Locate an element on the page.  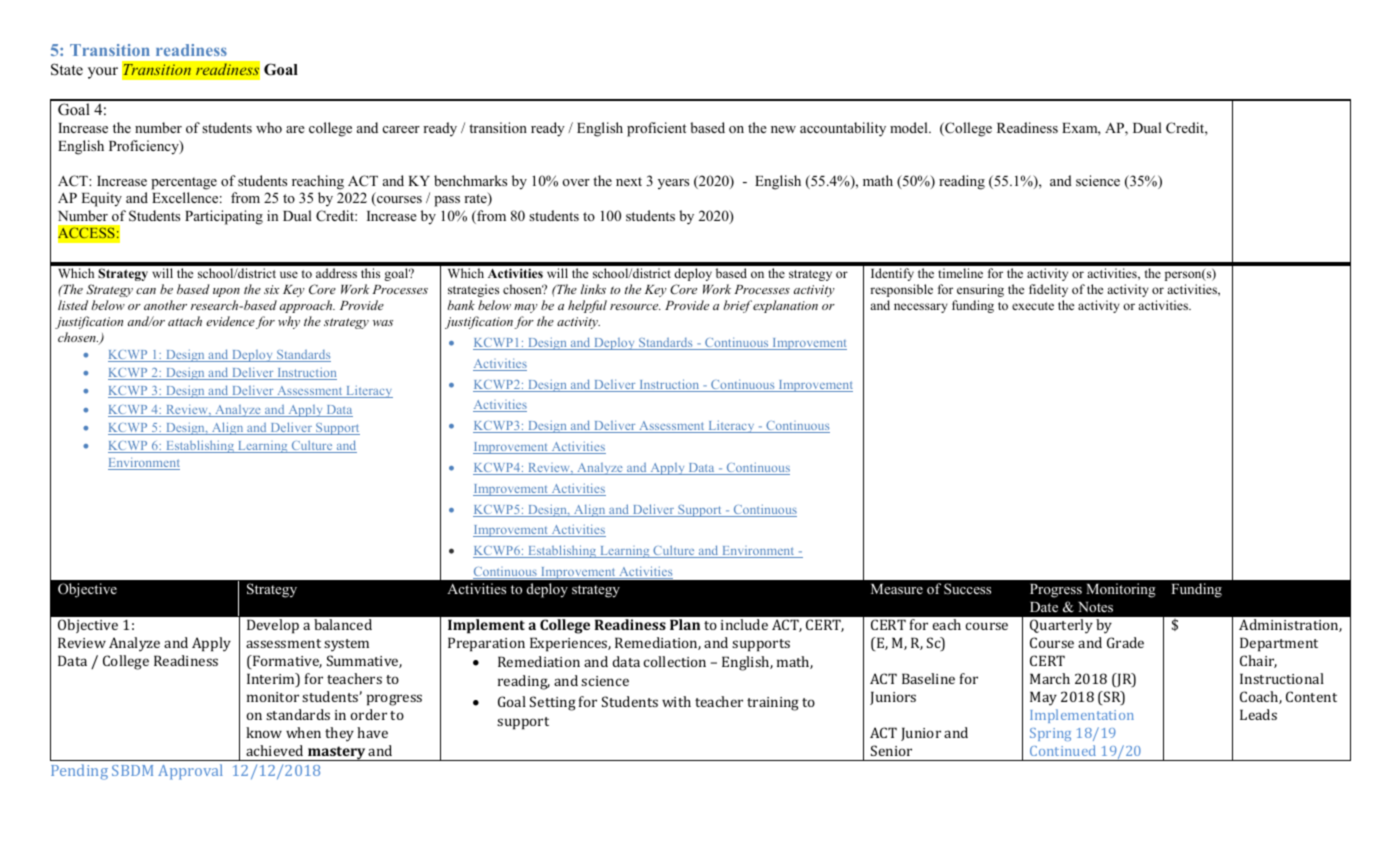
execute is located at coordinates (1033, 306).
